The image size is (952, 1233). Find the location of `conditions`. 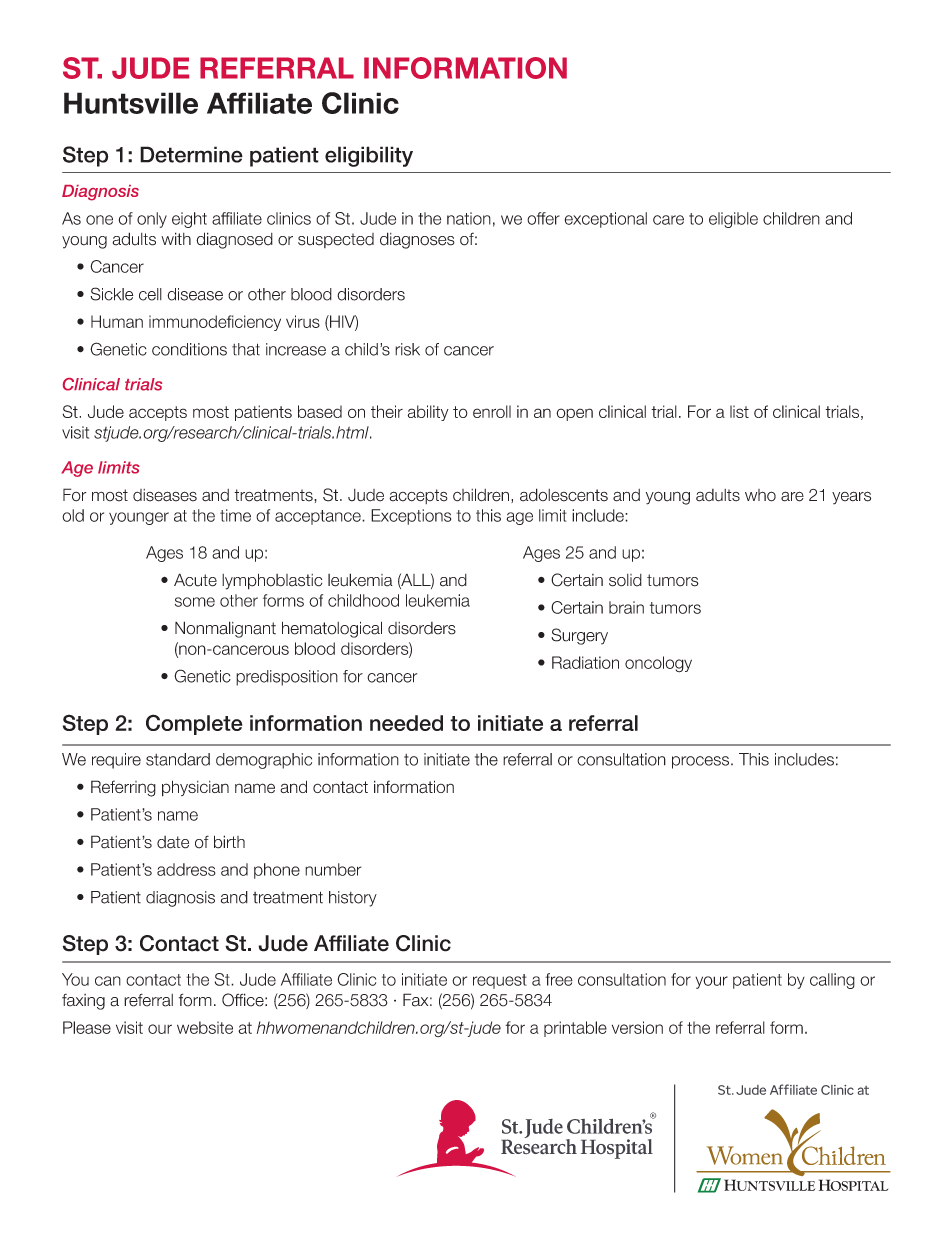

conditions is located at coordinates (189, 349).
